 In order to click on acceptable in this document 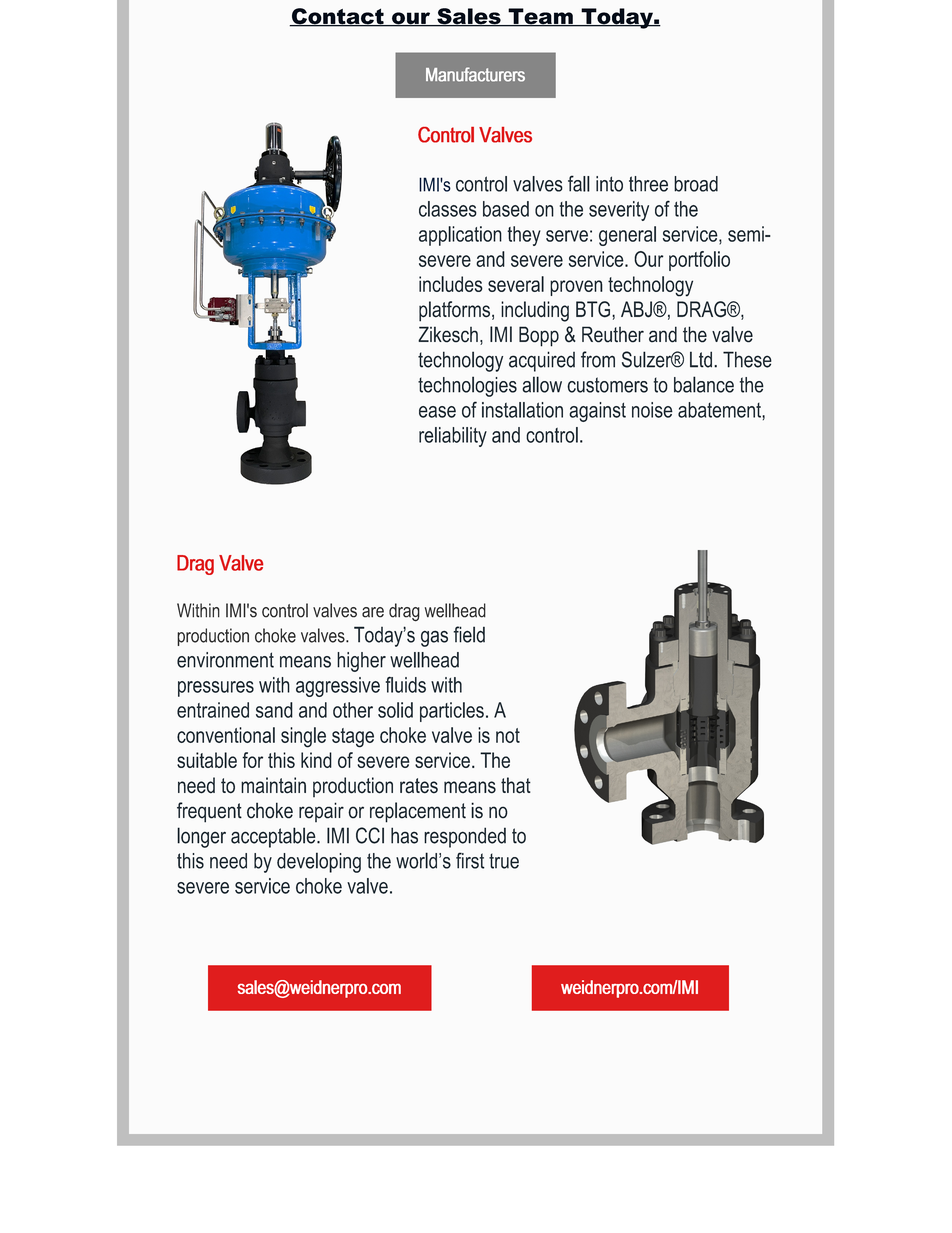, I will do `click(274, 837)`.
